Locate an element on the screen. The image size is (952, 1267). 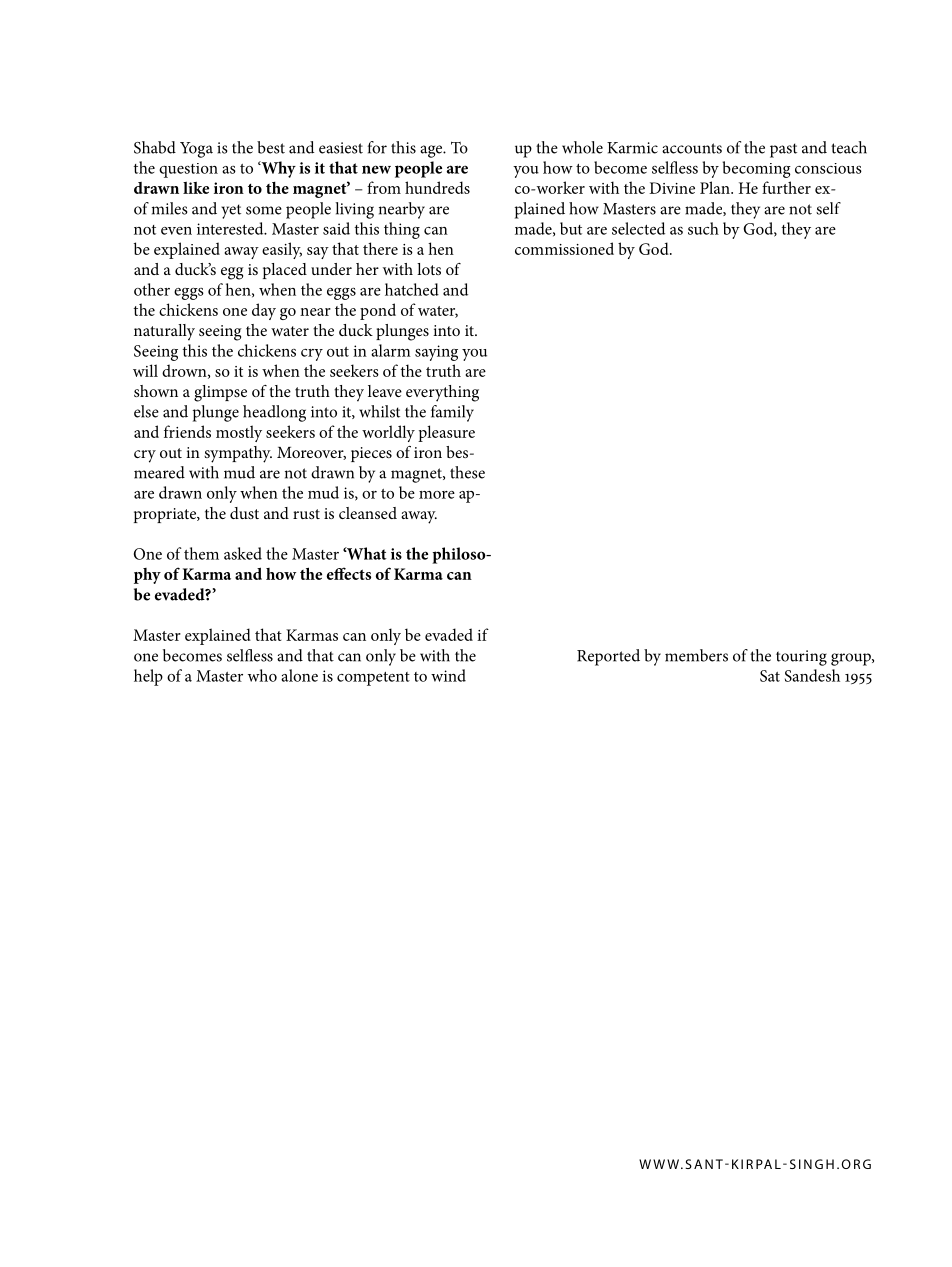
alone is located at coordinates (299, 675).
